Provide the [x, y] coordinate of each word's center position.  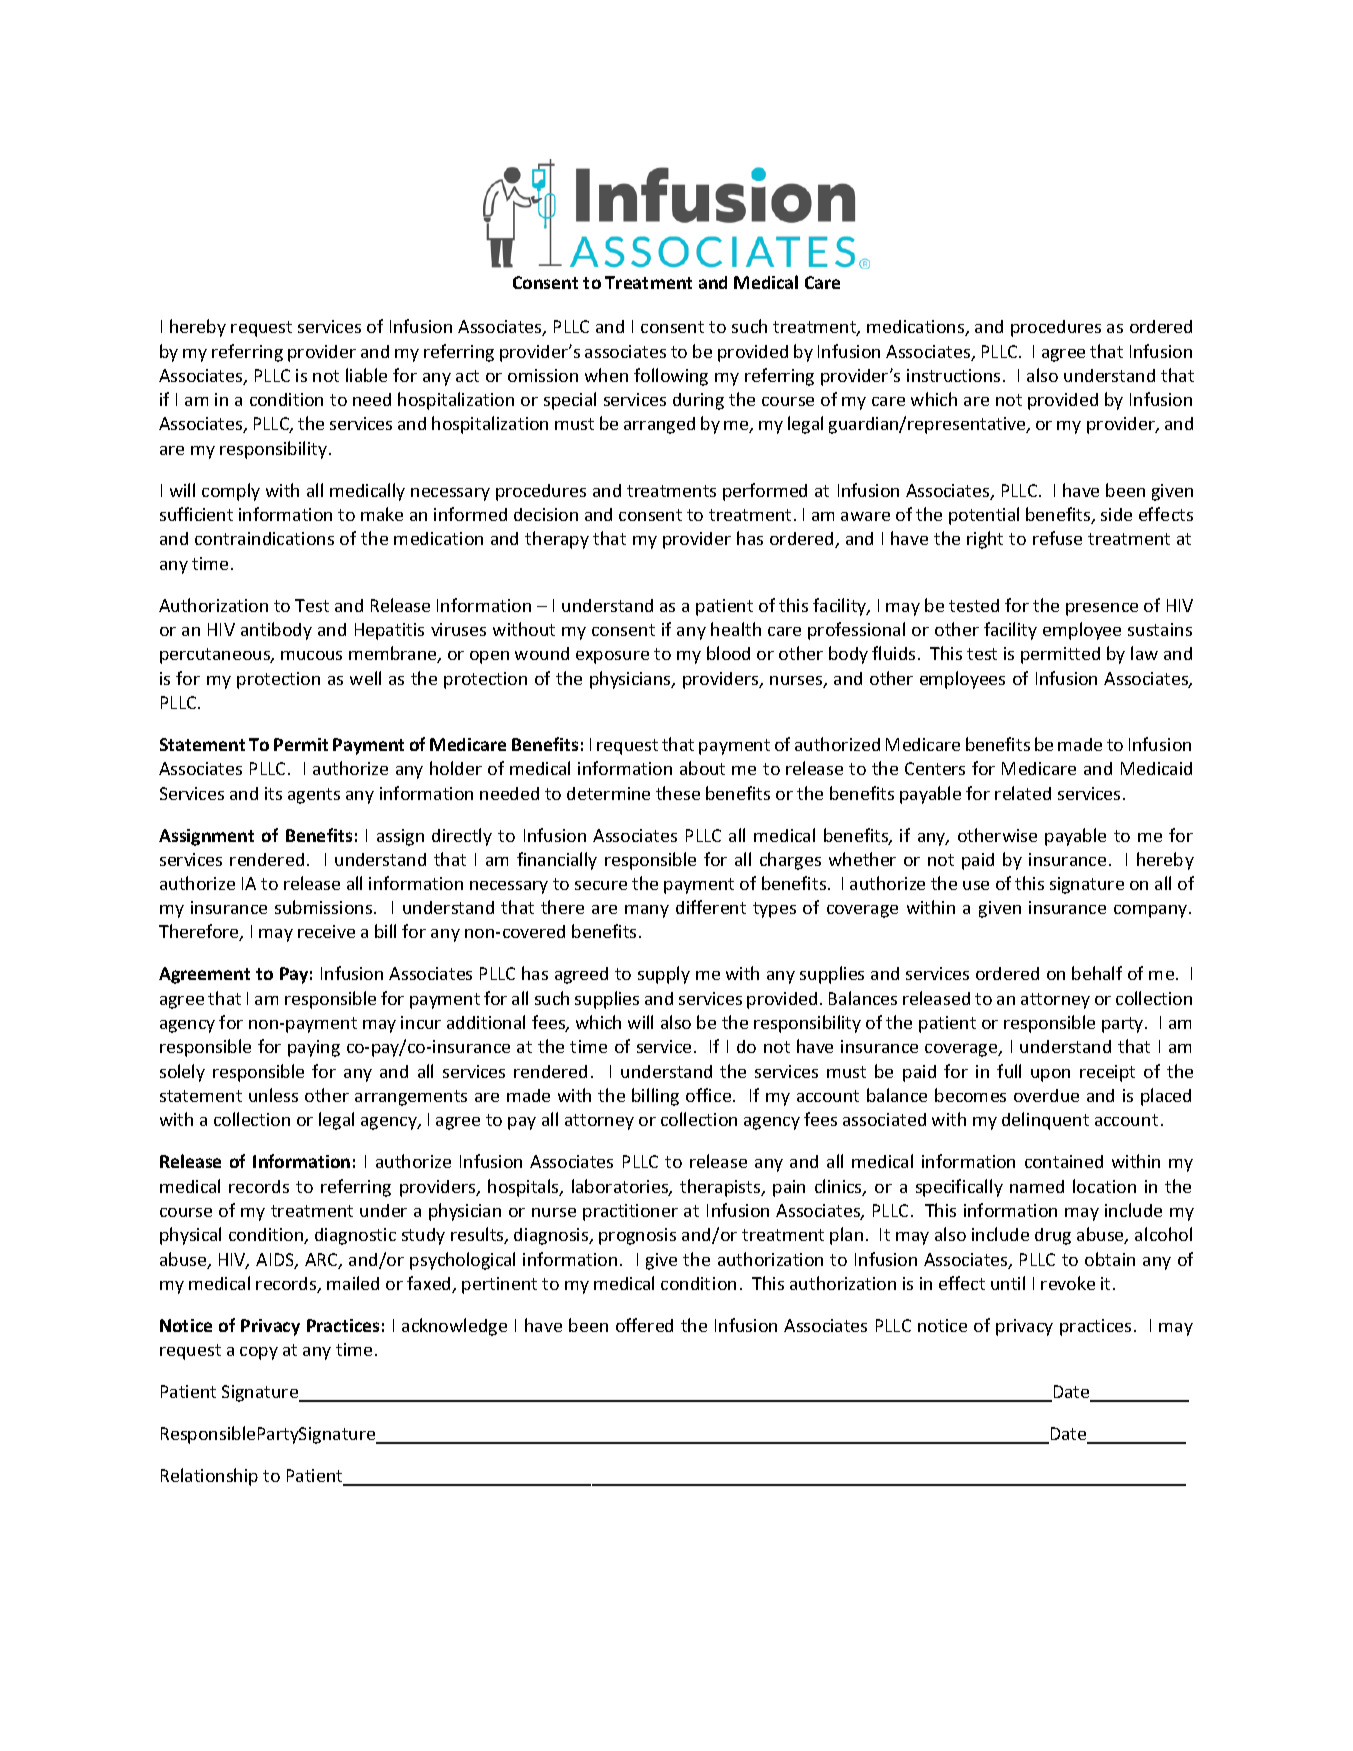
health [736, 629]
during [698, 401]
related [1023, 793]
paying [314, 1048]
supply [664, 975]
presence [1102, 609]
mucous [311, 655]
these [678, 793]
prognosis [637, 1236]
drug [1053, 1236]
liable [366, 375]
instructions [953, 375]
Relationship [209, 1477]
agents [314, 796]
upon [1050, 1075]
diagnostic [355, 1236]
